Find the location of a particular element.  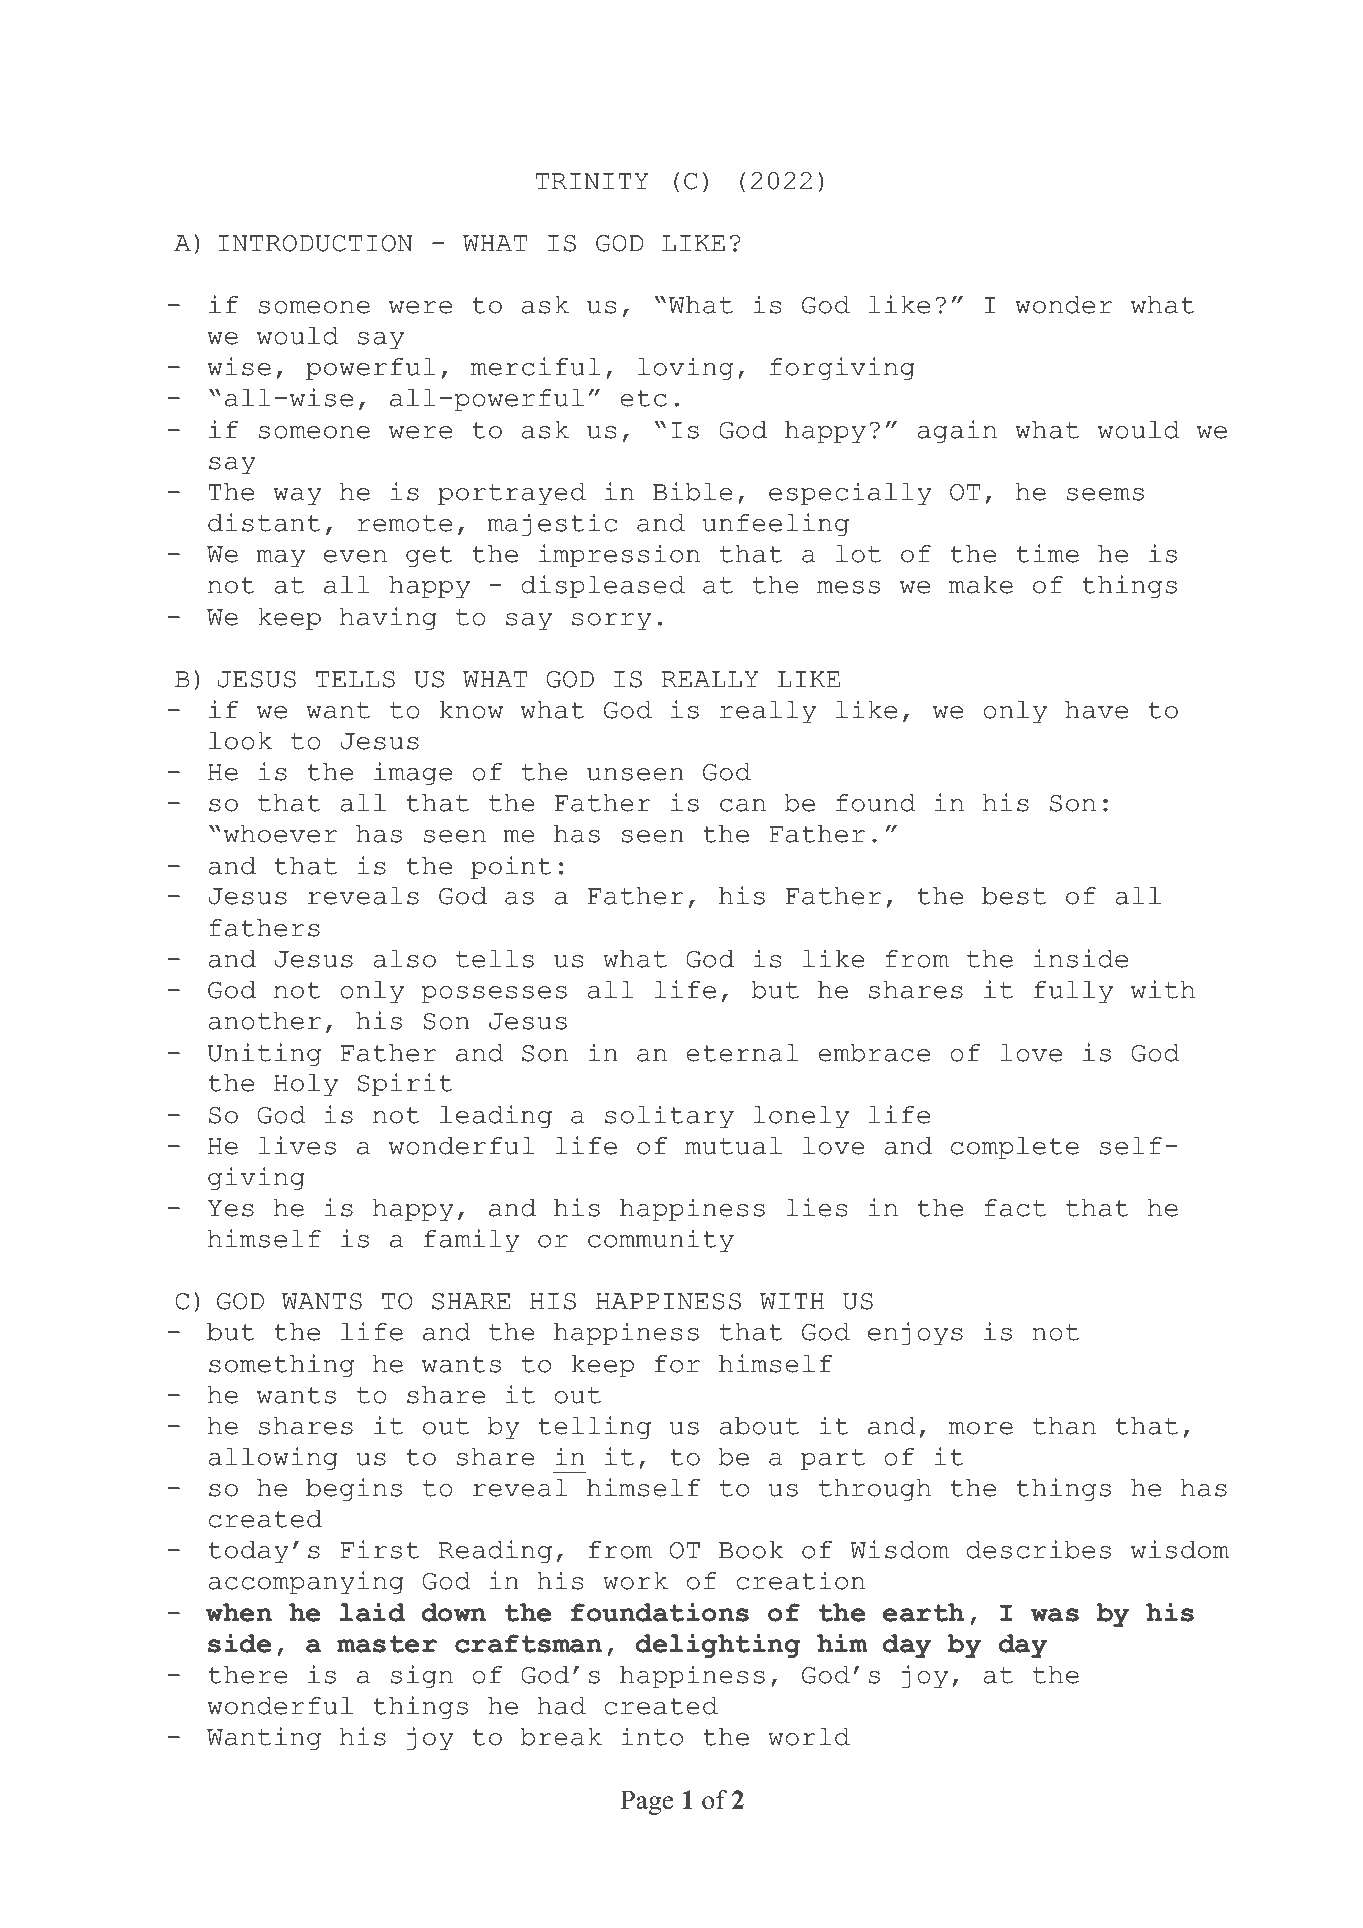

INTRODUCTION is located at coordinates (315, 243).
